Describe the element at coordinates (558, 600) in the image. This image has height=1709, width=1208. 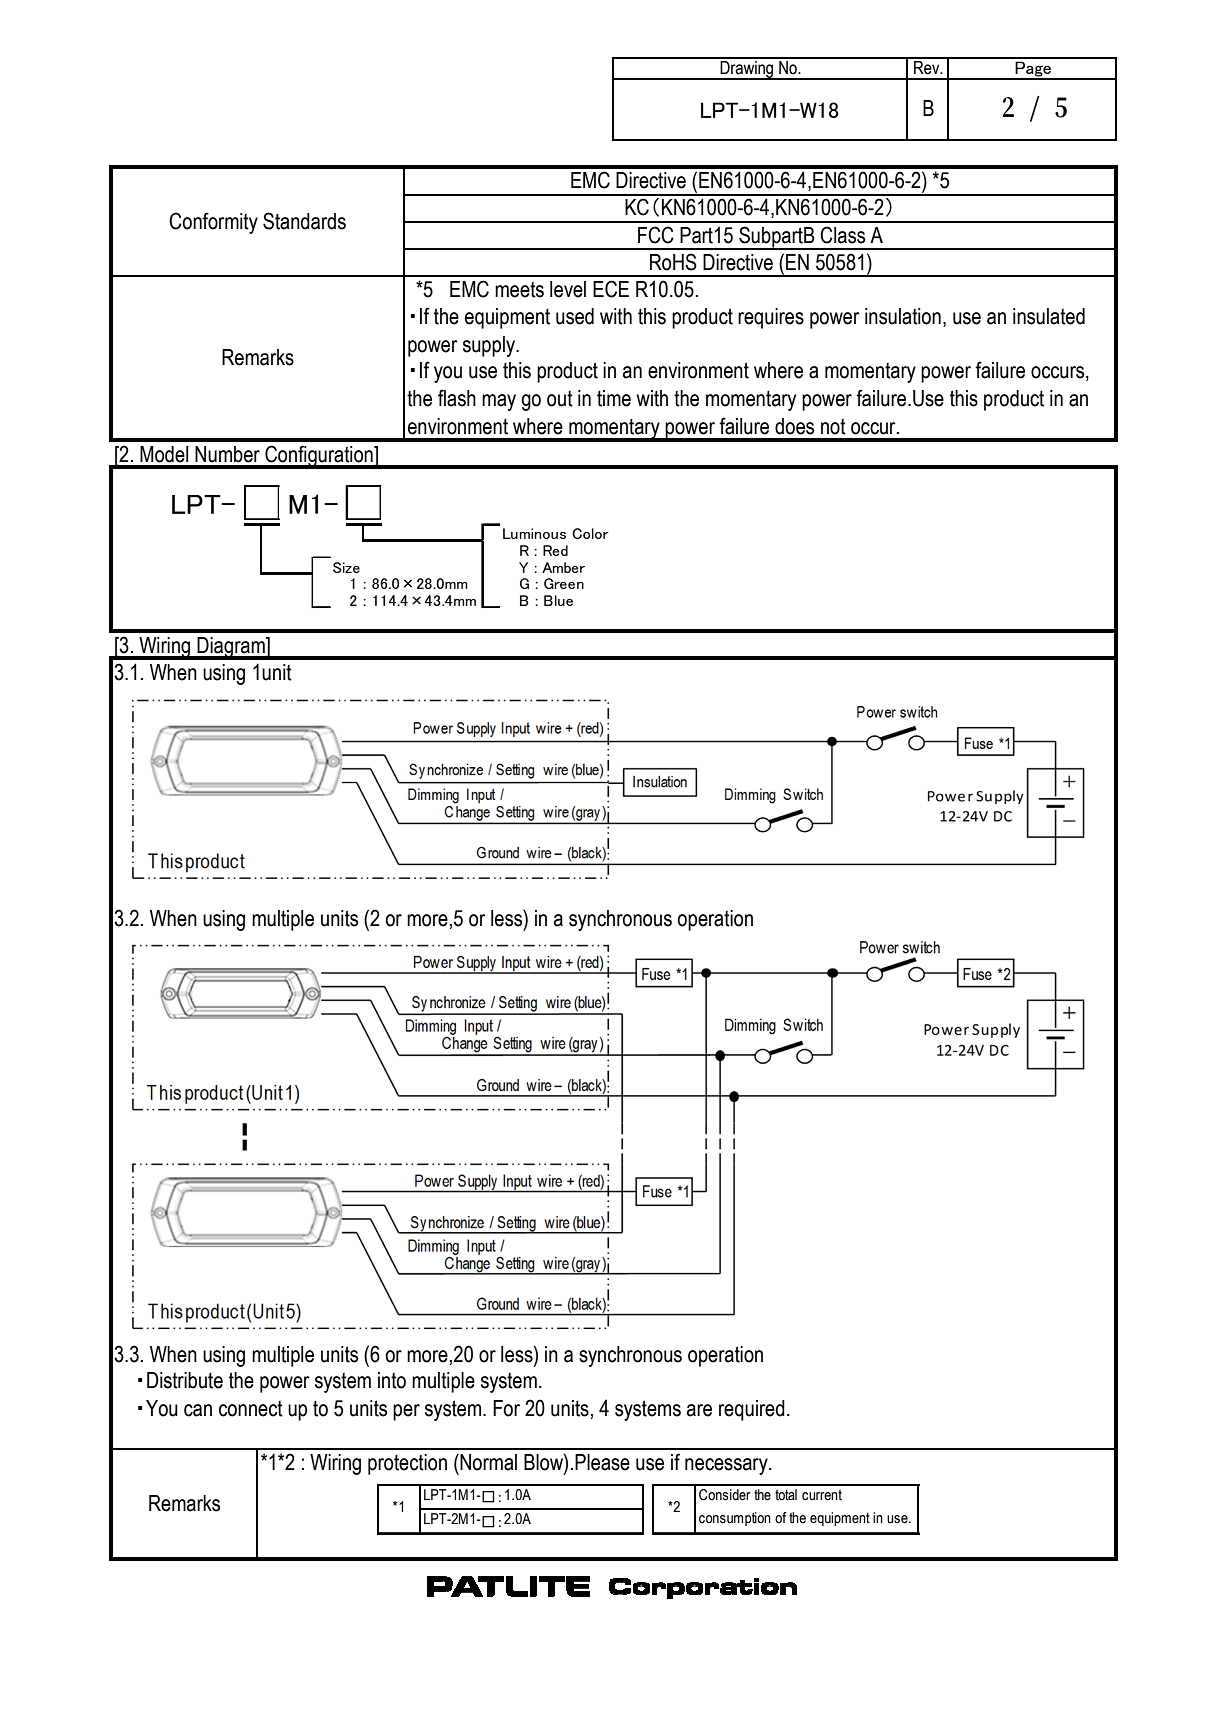
I see `Blue` at that location.
